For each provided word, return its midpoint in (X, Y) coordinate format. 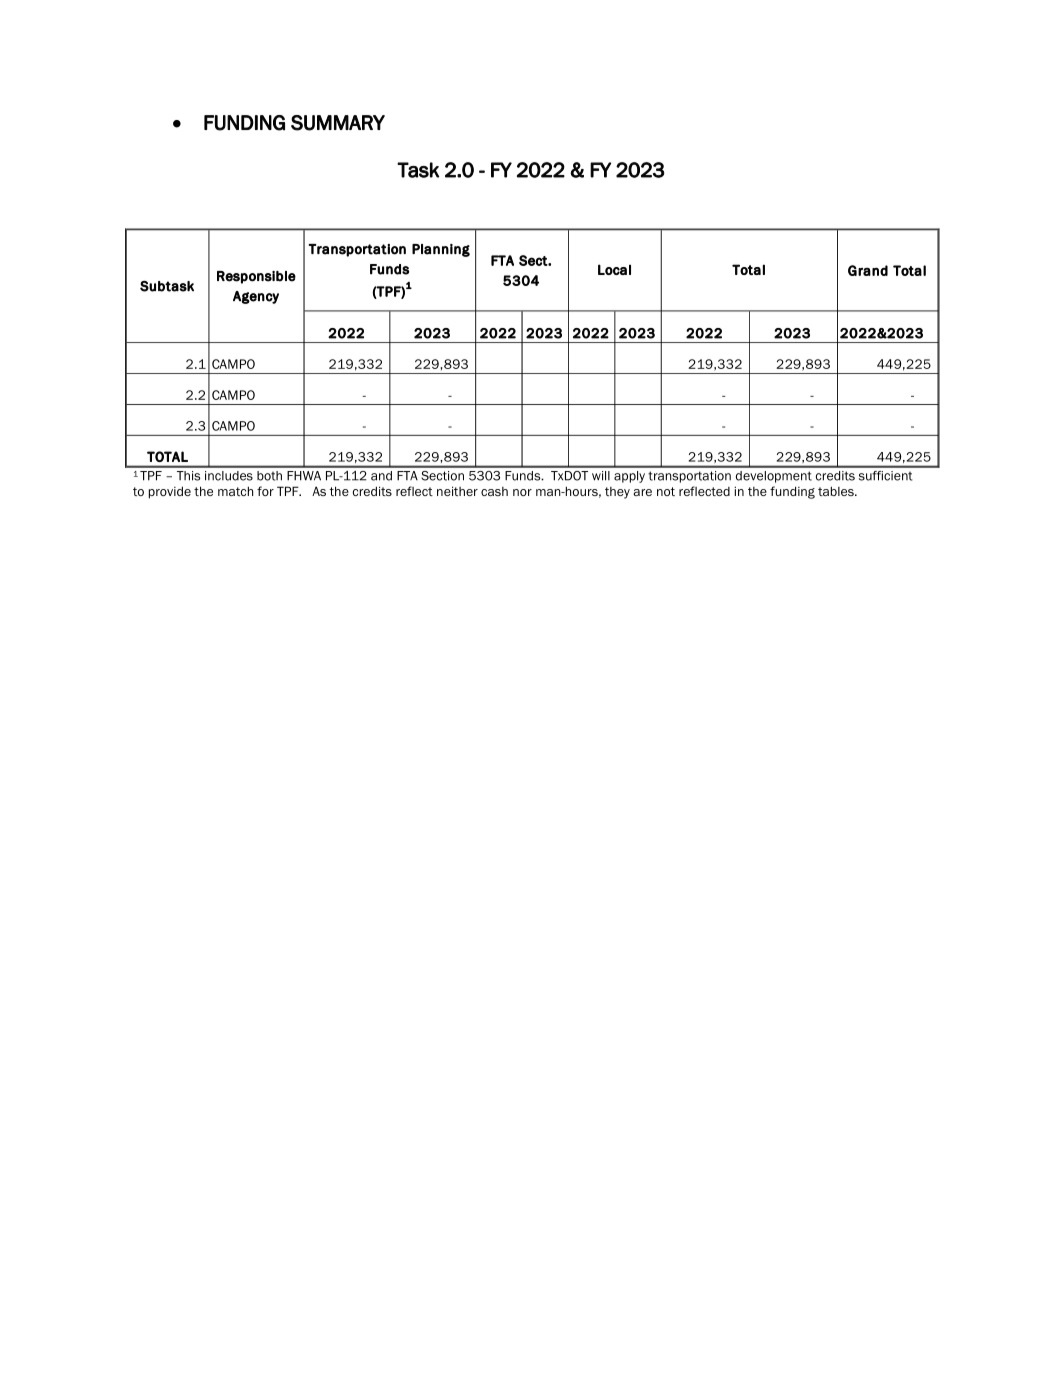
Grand (868, 270)
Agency (256, 297)
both (269, 476)
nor (522, 492)
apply (629, 477)
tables (837, 491)
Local (614, 269)
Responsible (256, 277)
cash (494, 491)
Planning (441, 250)
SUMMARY (338, 123)
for (265, 491)
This (188, 476)
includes (229, 476)
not (666, 491)
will (601, 476)
